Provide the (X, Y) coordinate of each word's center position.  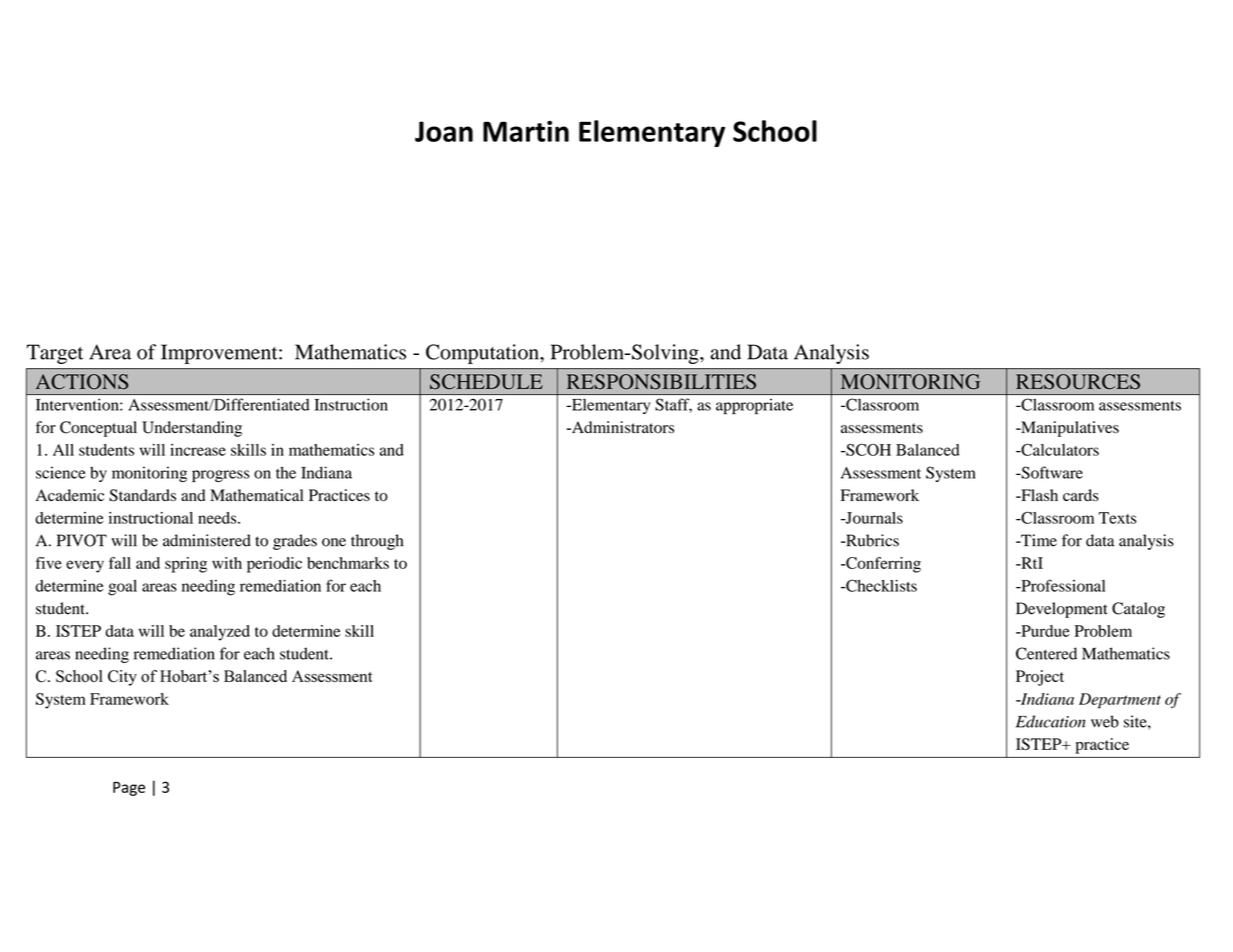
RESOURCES (1078, 382)
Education (1051, 721)
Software (1051, 472)
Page (129, 789)
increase (198, 450)
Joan (444, 131)
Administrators (622, 427)
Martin (526, 131)
